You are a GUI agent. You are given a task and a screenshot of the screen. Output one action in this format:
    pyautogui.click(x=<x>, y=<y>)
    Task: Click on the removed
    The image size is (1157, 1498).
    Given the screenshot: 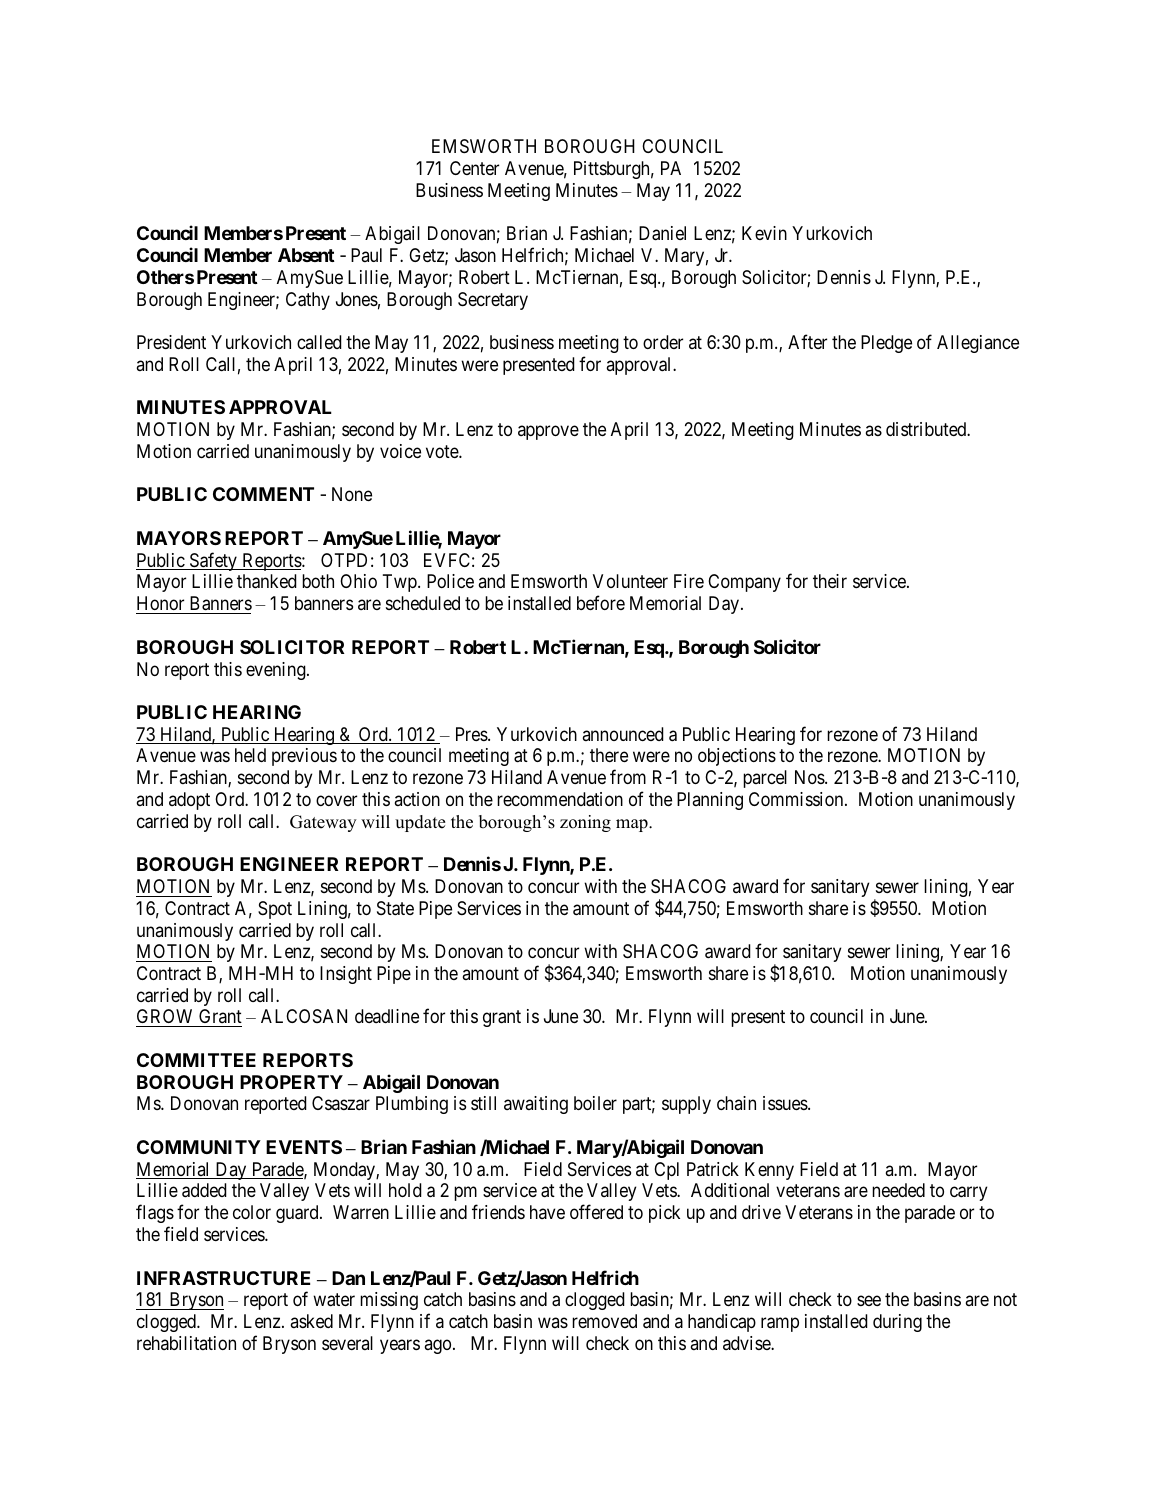 What is the action you would take?
    pyautogui.click(x=604, y=1321)
